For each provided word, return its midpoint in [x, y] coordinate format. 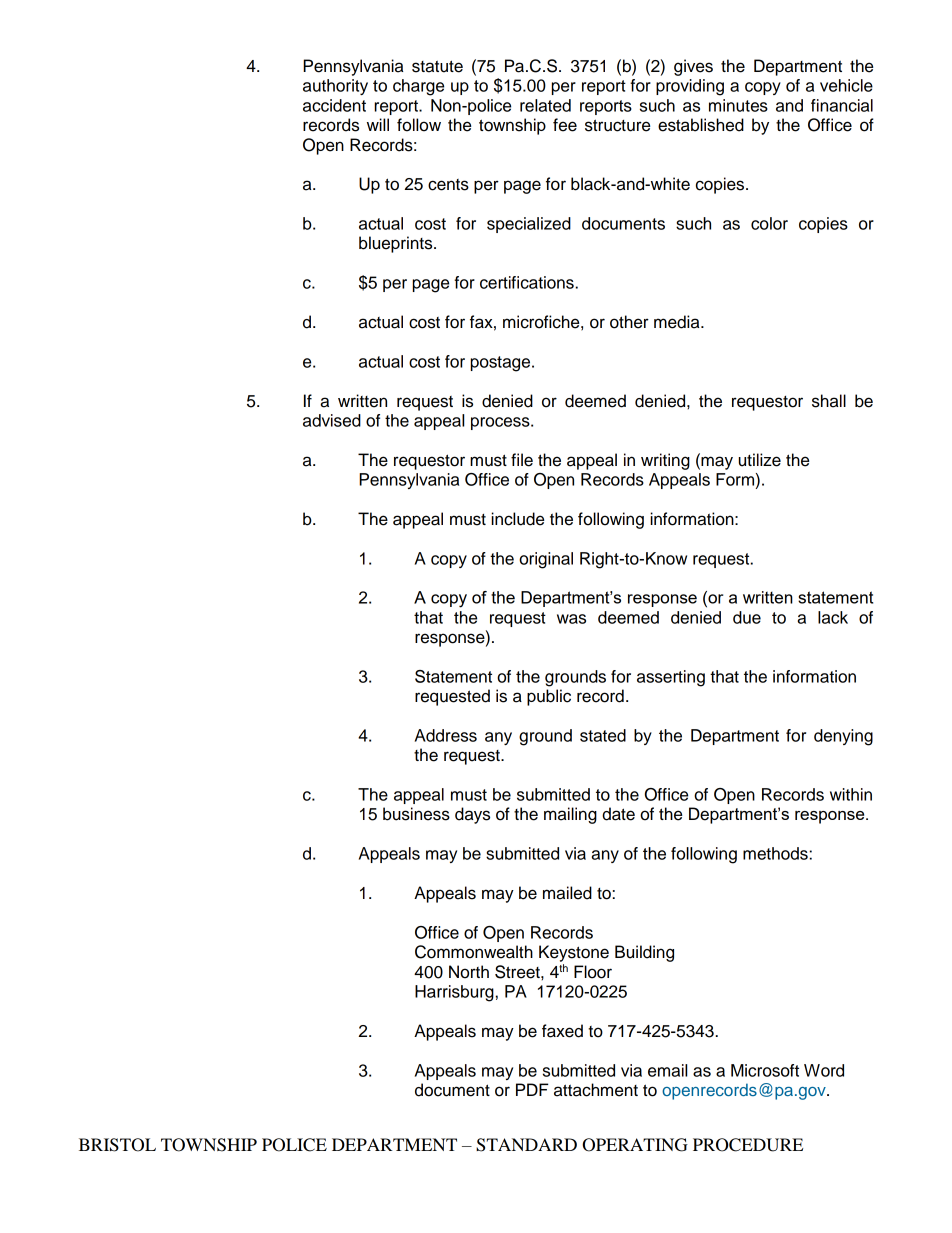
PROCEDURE [748, 1145]
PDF [532, 1089]
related [545, 105]
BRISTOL [117, 1145]
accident [334, 105]
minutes [738, 105]
